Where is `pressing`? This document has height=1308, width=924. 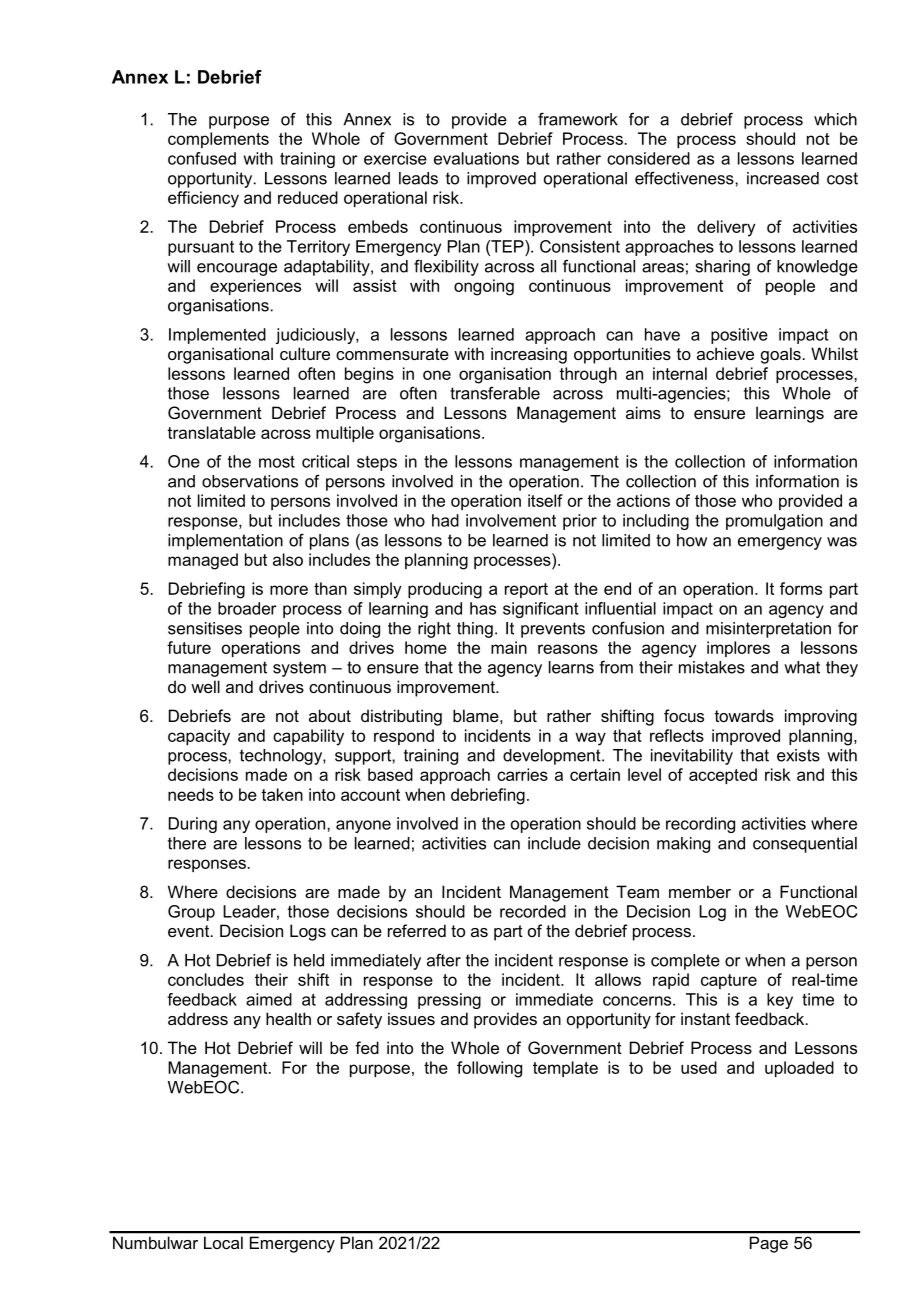
pressing is located at coordinates (449, 1001).
